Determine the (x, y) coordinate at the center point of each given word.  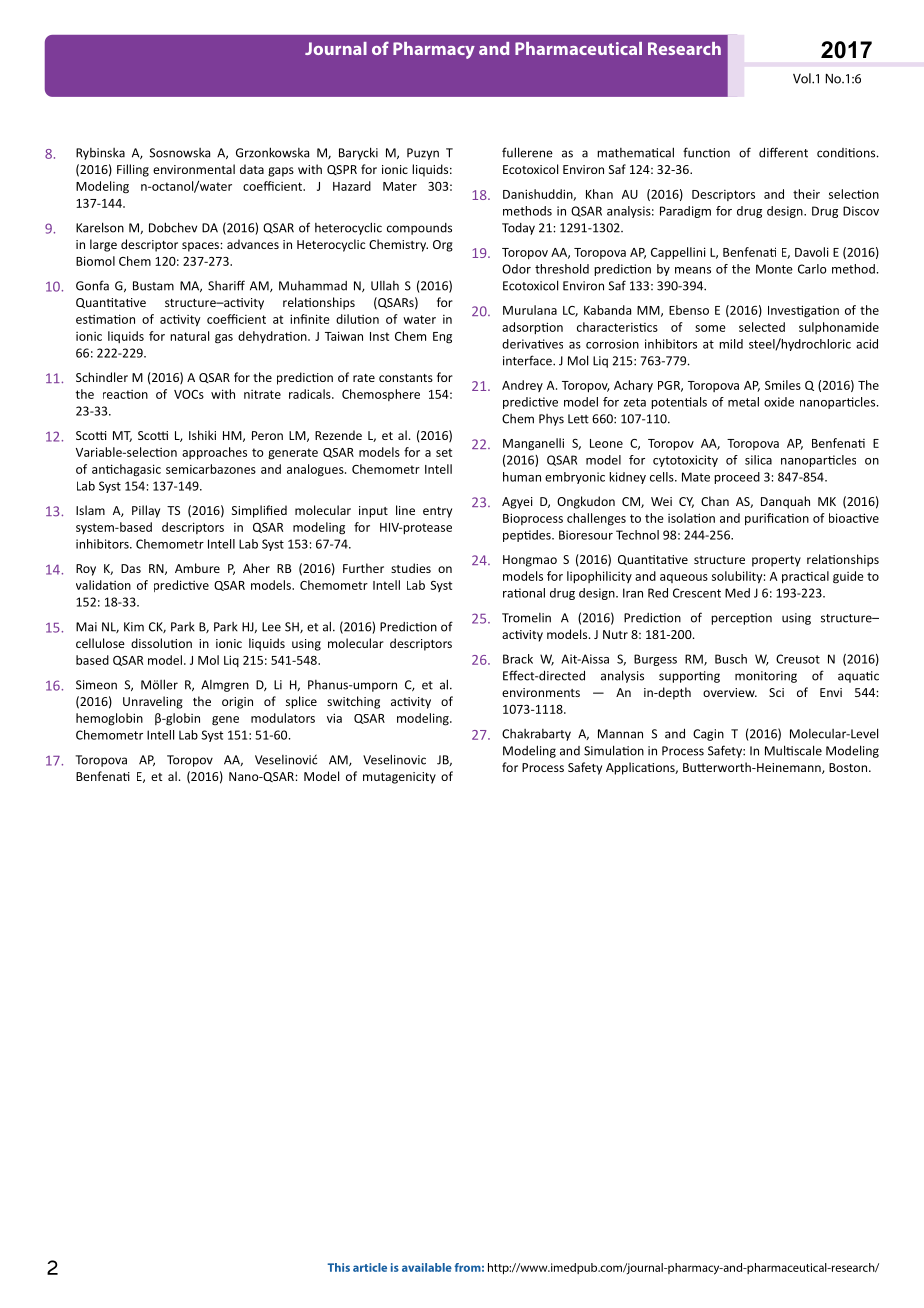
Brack (518, 659)
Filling (133, 170)
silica (758, 460)
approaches (214, 453)
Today (518, 229)
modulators (283, 718)
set (444, 452)
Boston (848, 767)
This (338, 1267)
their (806, 194)
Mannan (620, 734)
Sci (776, 692)
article (370, 1267)
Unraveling (153, 702)
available (427, 1267)
